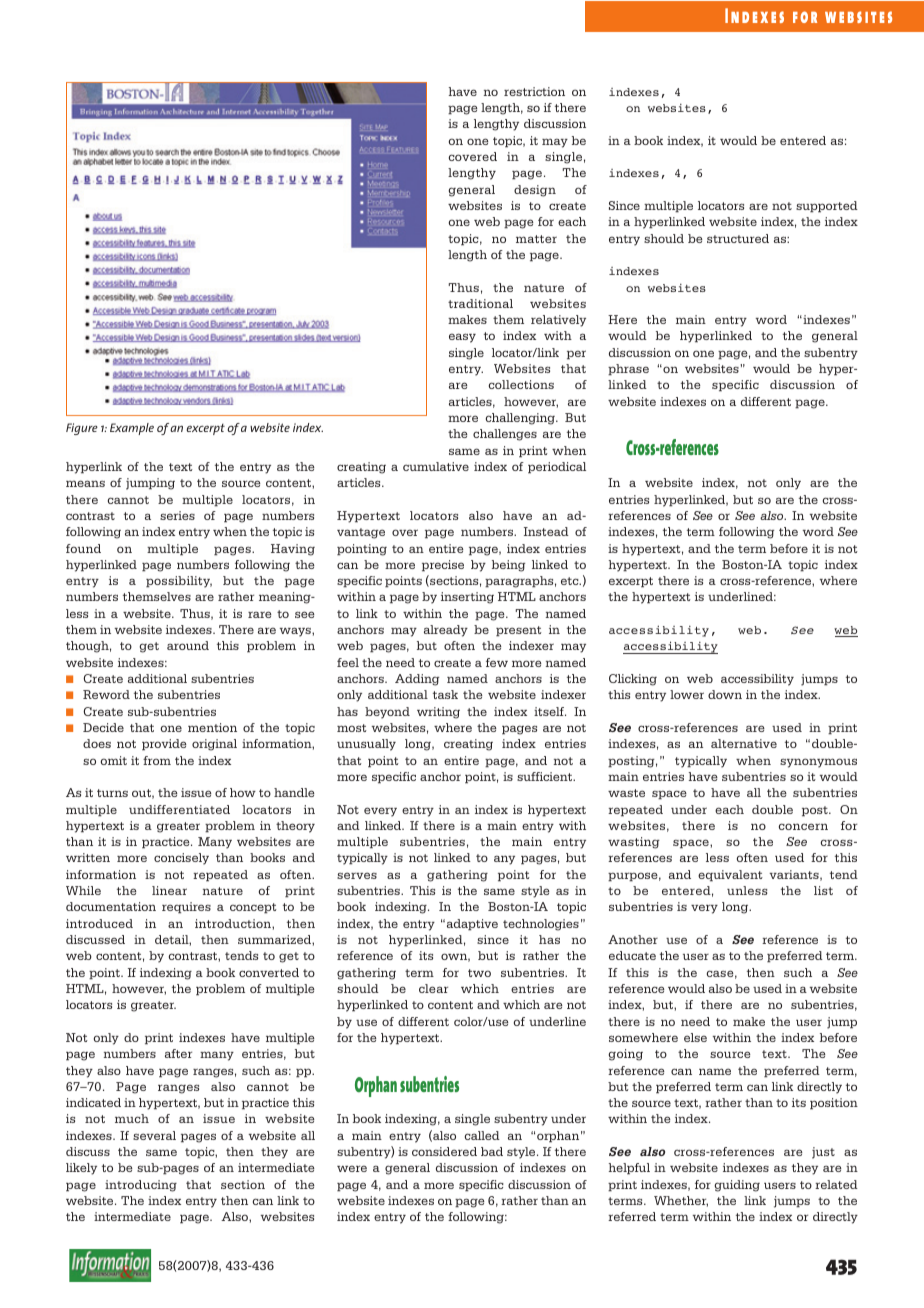 This document has width=924, height=1308. What do you see at coordinates (534, 91) in the document?
I see `restriction` at bounding box center [534, 91].
